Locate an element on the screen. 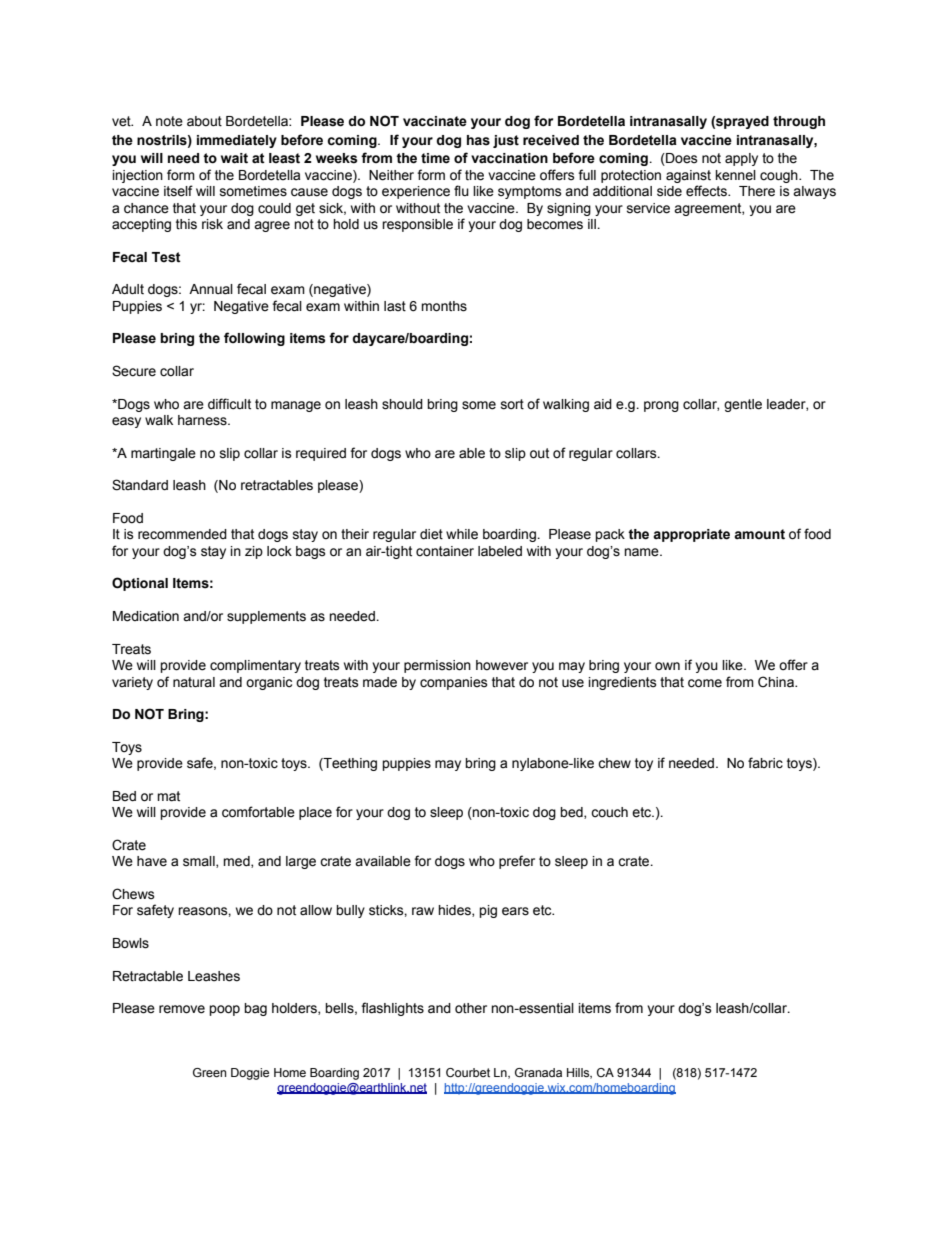 Image resolution: width=952 pixels, height=1233 pixels. wait is located at coordinates (234, 158).
